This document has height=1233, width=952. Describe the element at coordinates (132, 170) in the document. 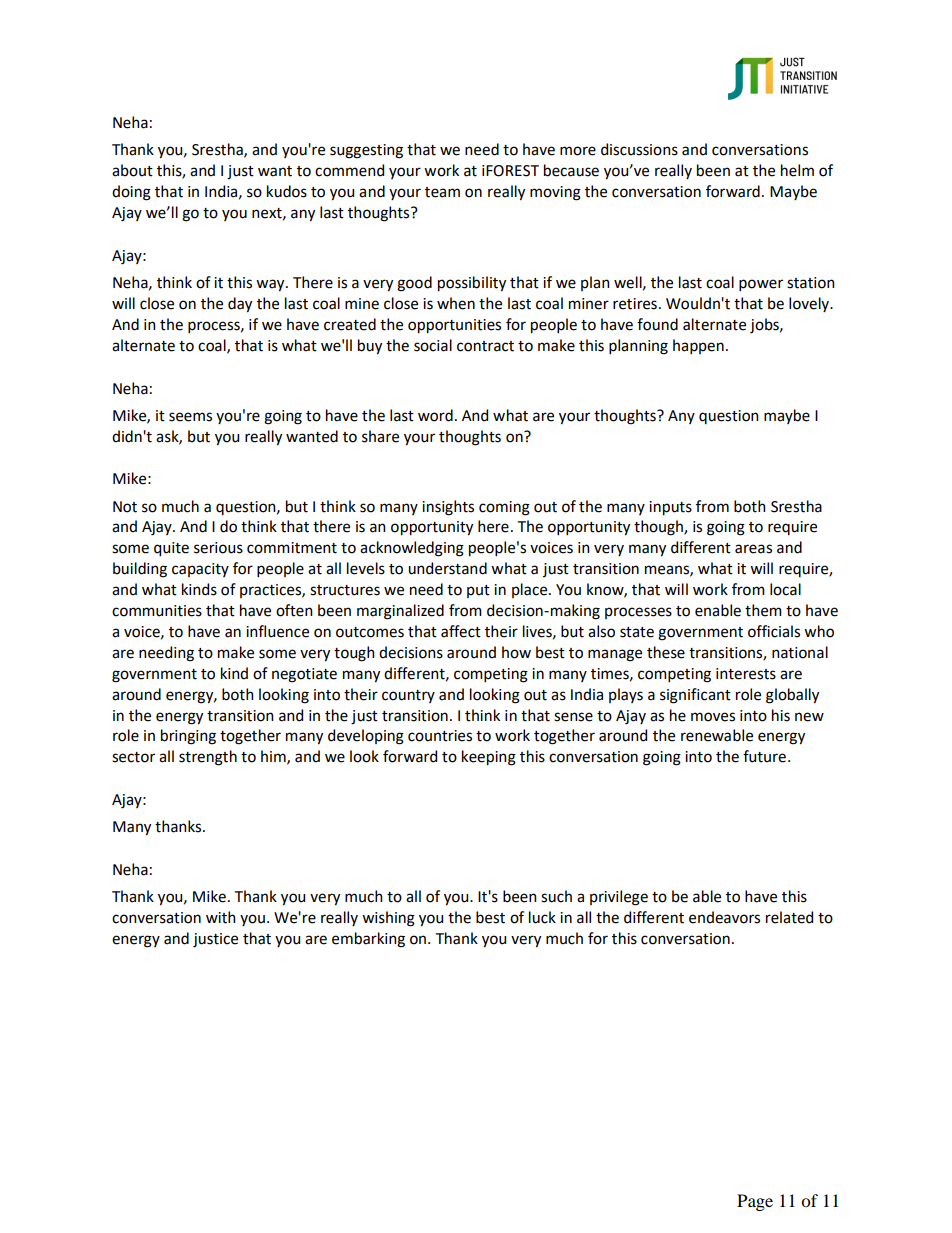

I see `about` at that location.
